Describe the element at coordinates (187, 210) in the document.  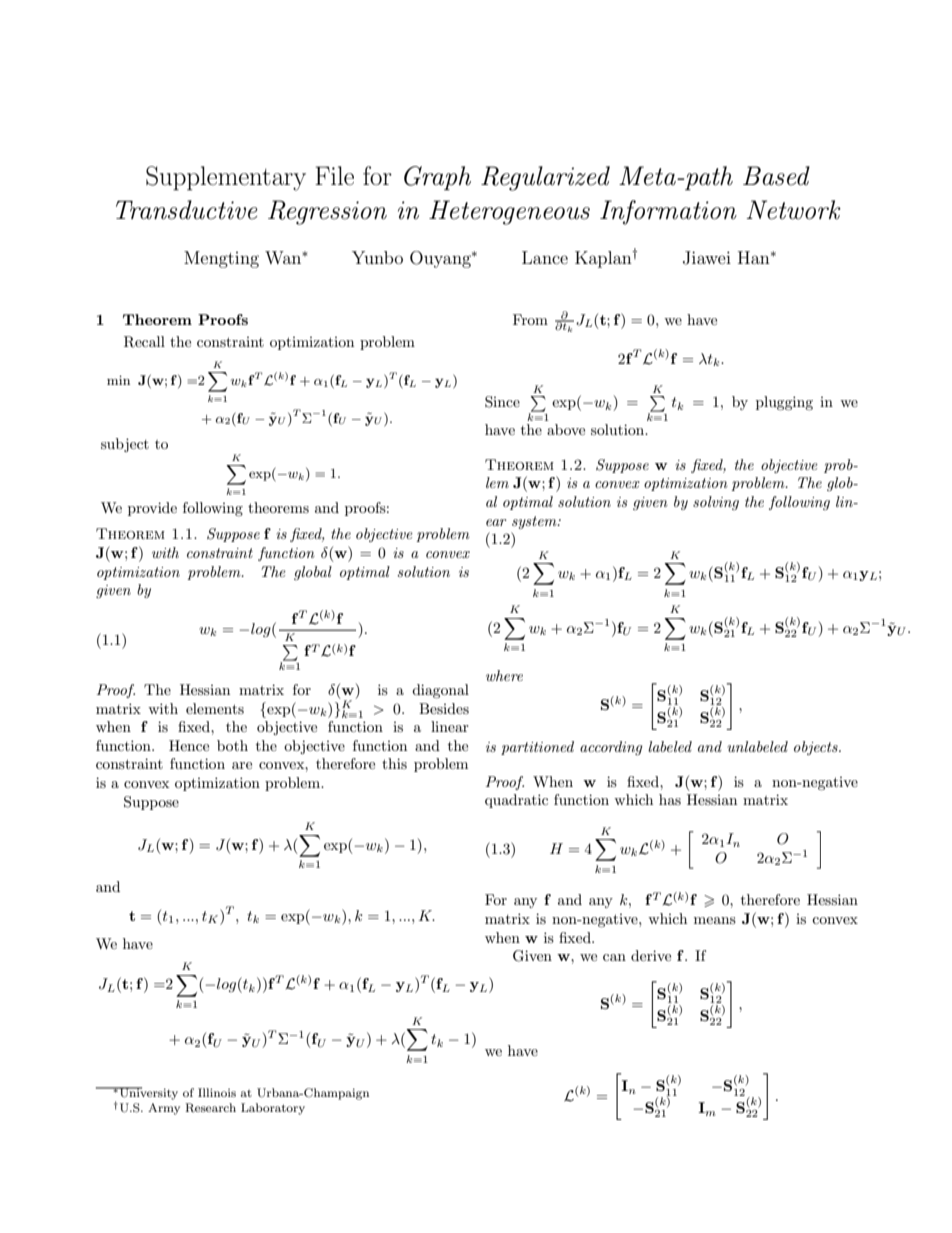
I see `Transductive` at that location.
